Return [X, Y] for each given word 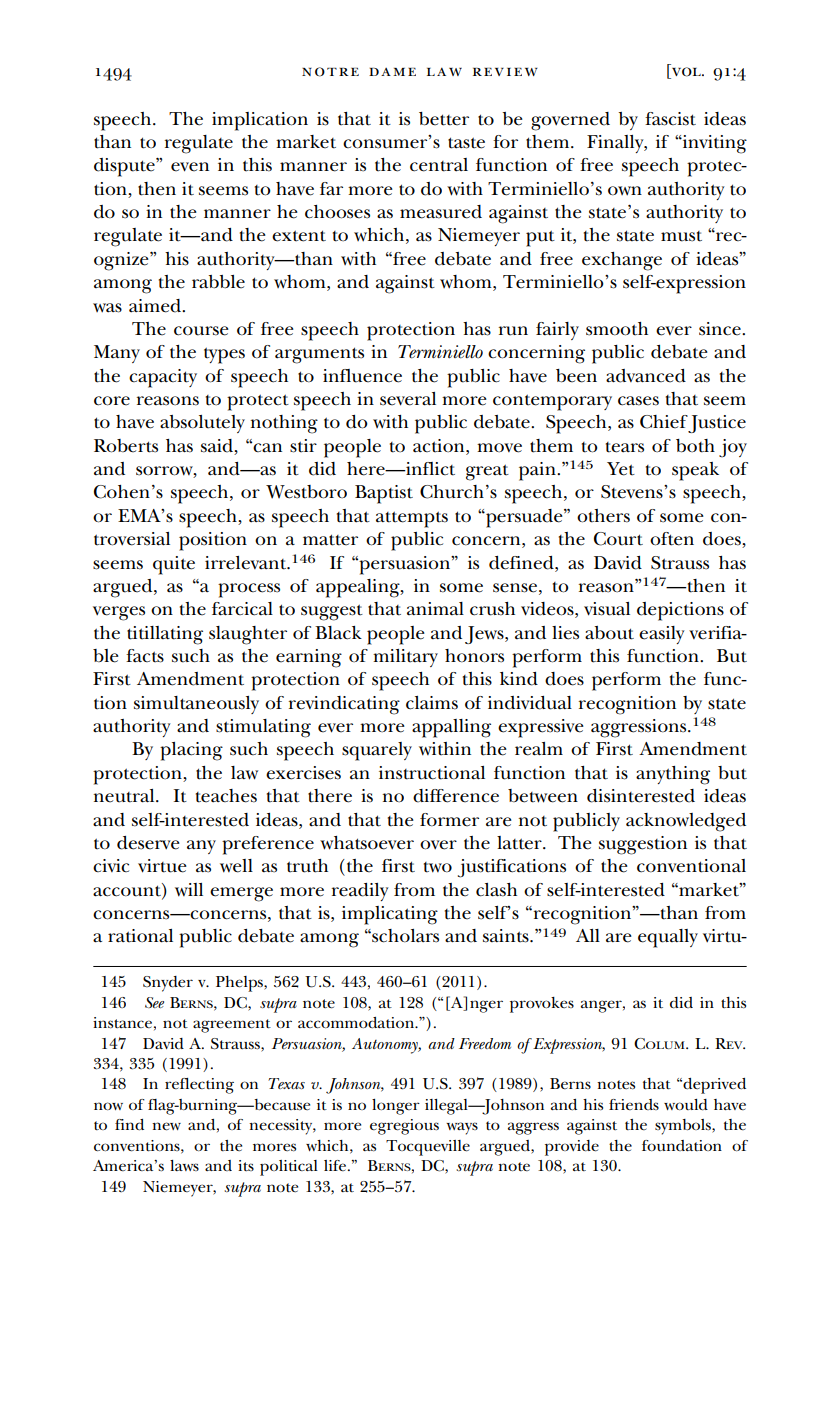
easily [662, 635]
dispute [125, 167]
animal [435, 608]
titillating [165, 635]
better [444, 119]
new [166, 1126]
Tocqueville [428, 1148]
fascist [670, 119]
